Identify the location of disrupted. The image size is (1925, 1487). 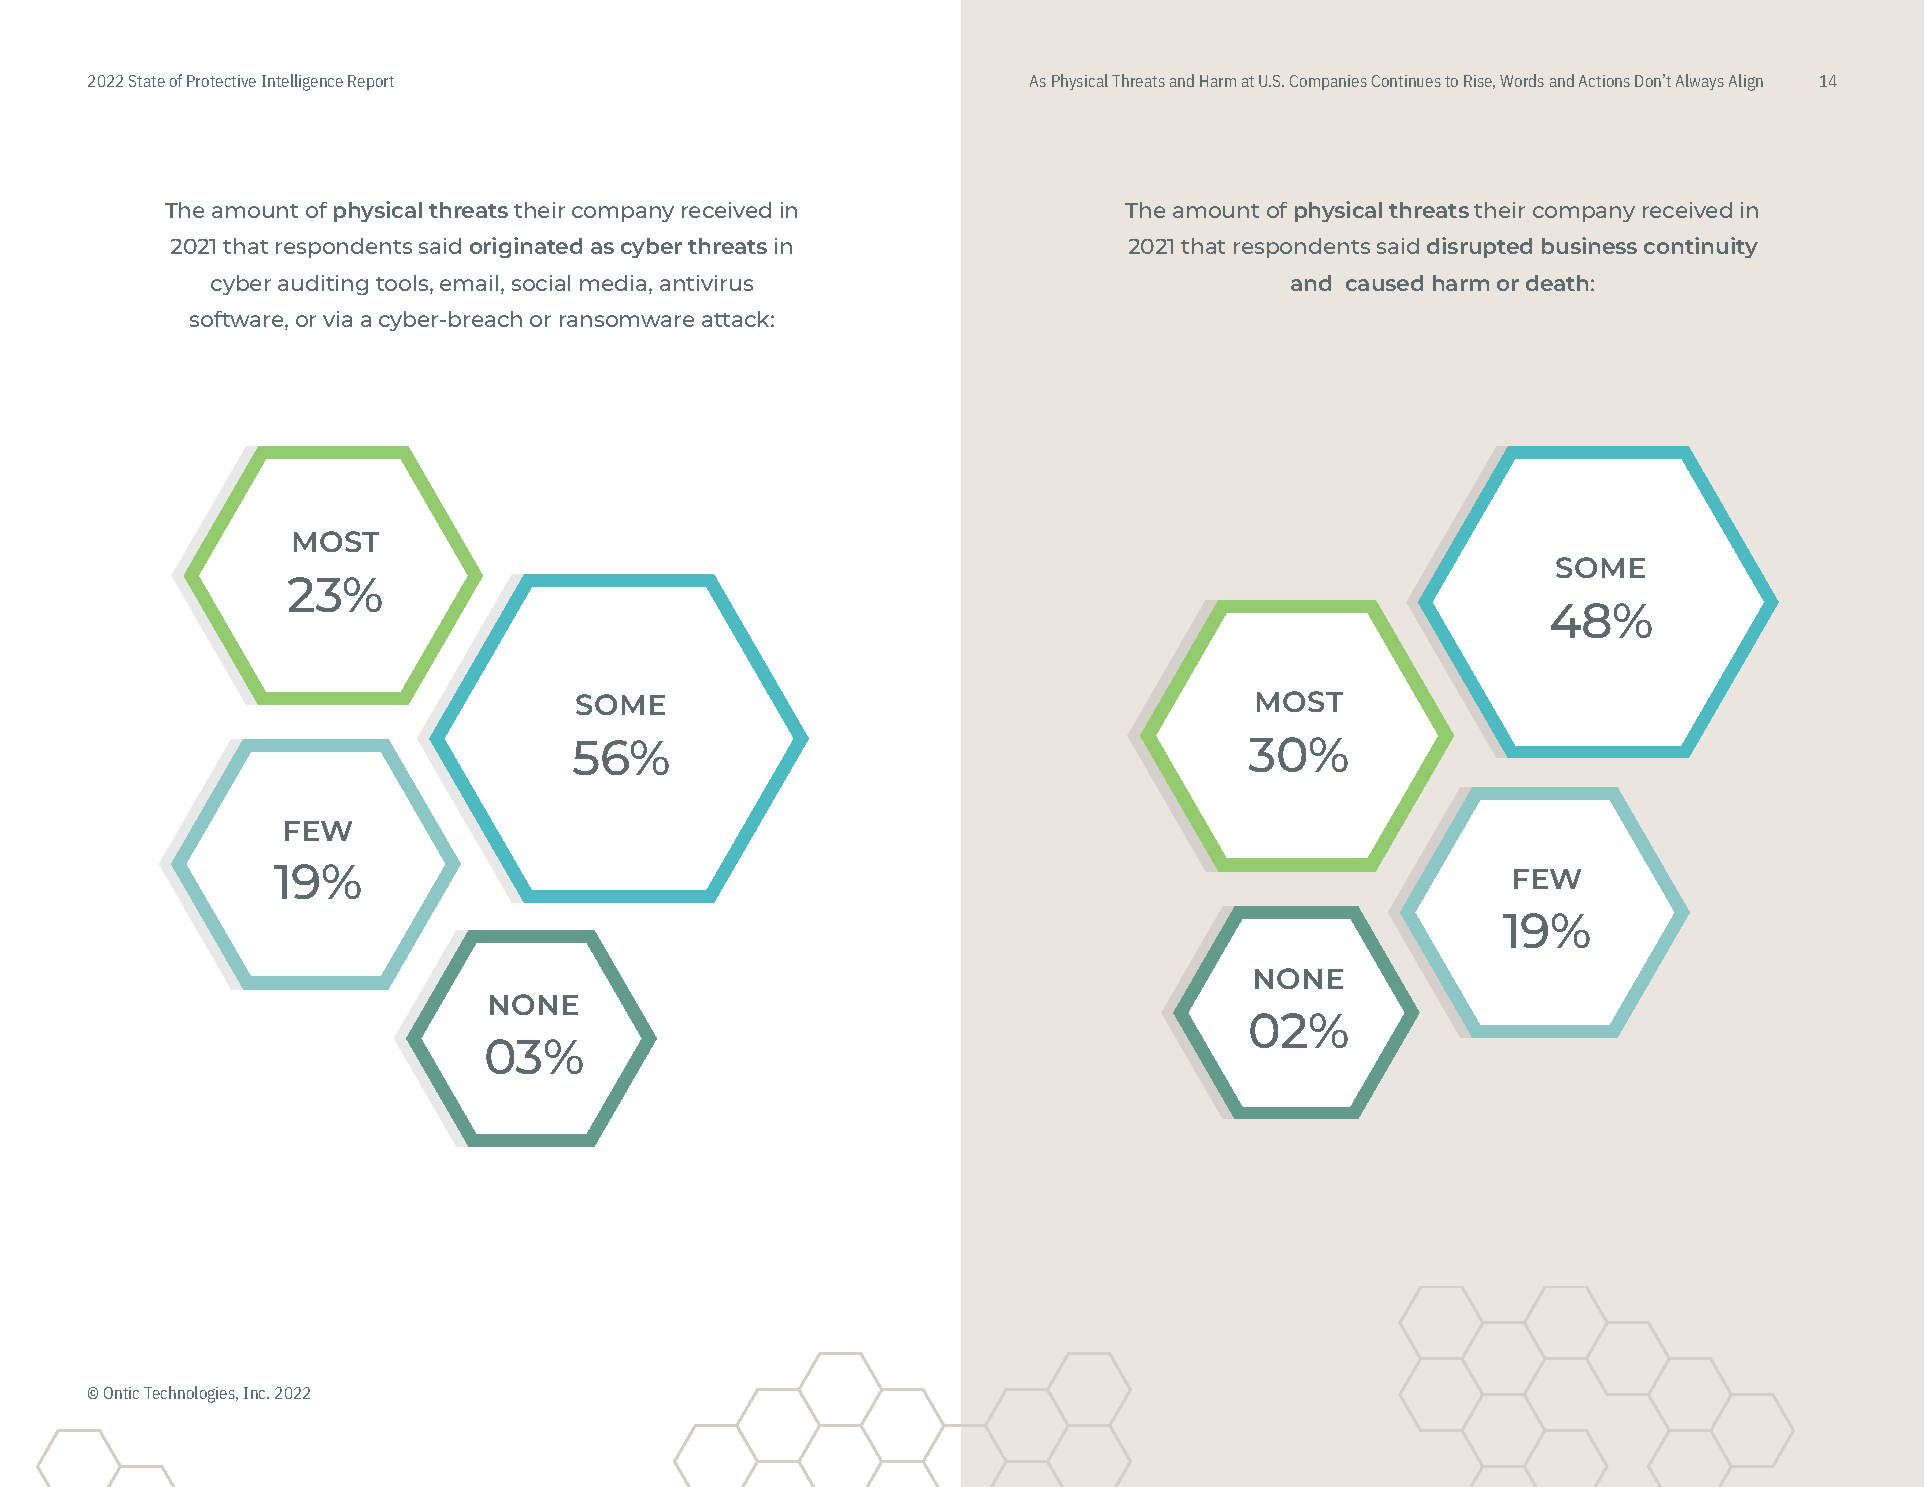
(1479, 247).
